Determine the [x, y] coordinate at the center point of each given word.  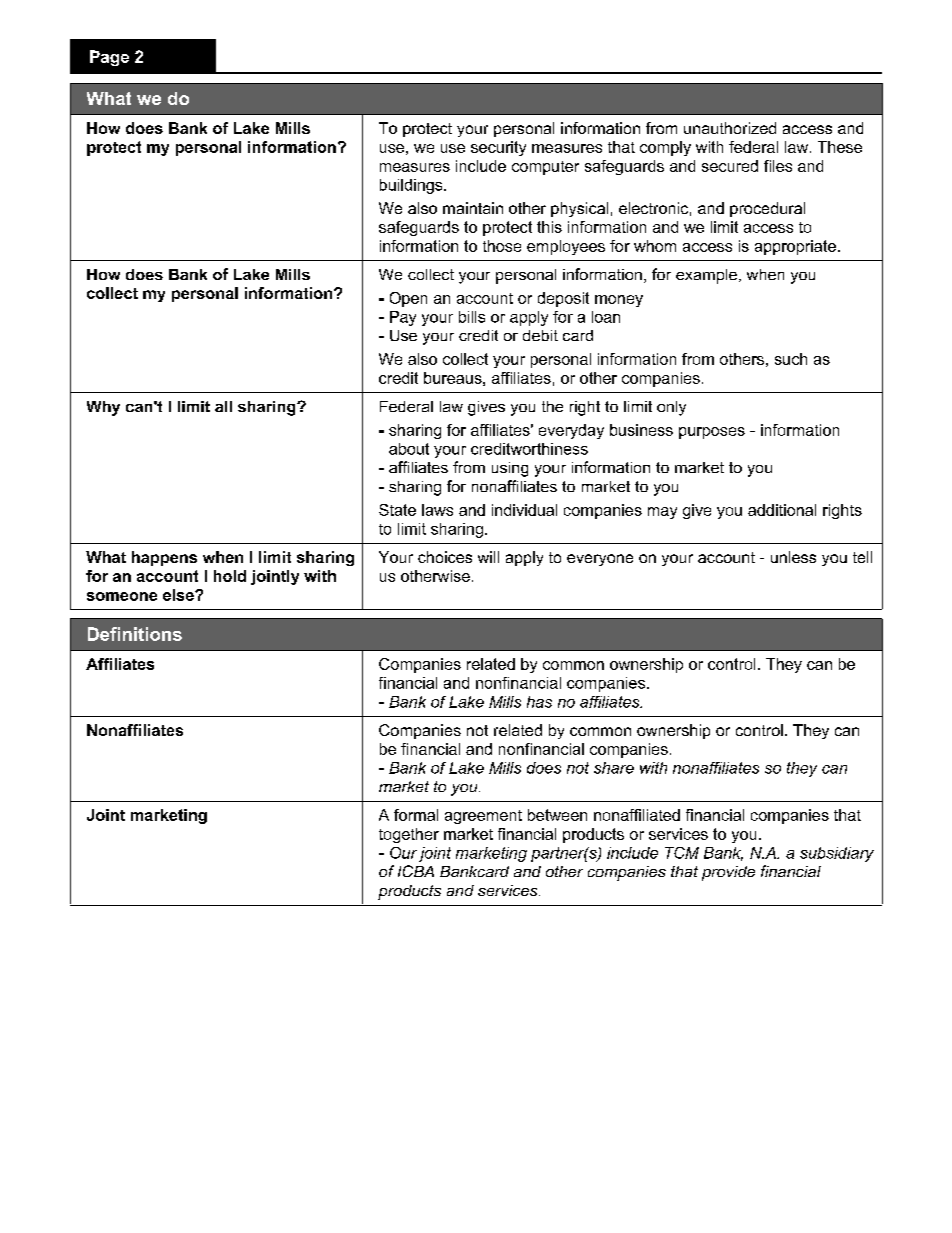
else [179, 595]
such [791, 359]
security [498, 148]
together [409, 835]
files [778, 166]
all [223, 406]
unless [793, 557]
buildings [412, 186]
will [488, 557]
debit [540, 335]
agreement [483, 817]
